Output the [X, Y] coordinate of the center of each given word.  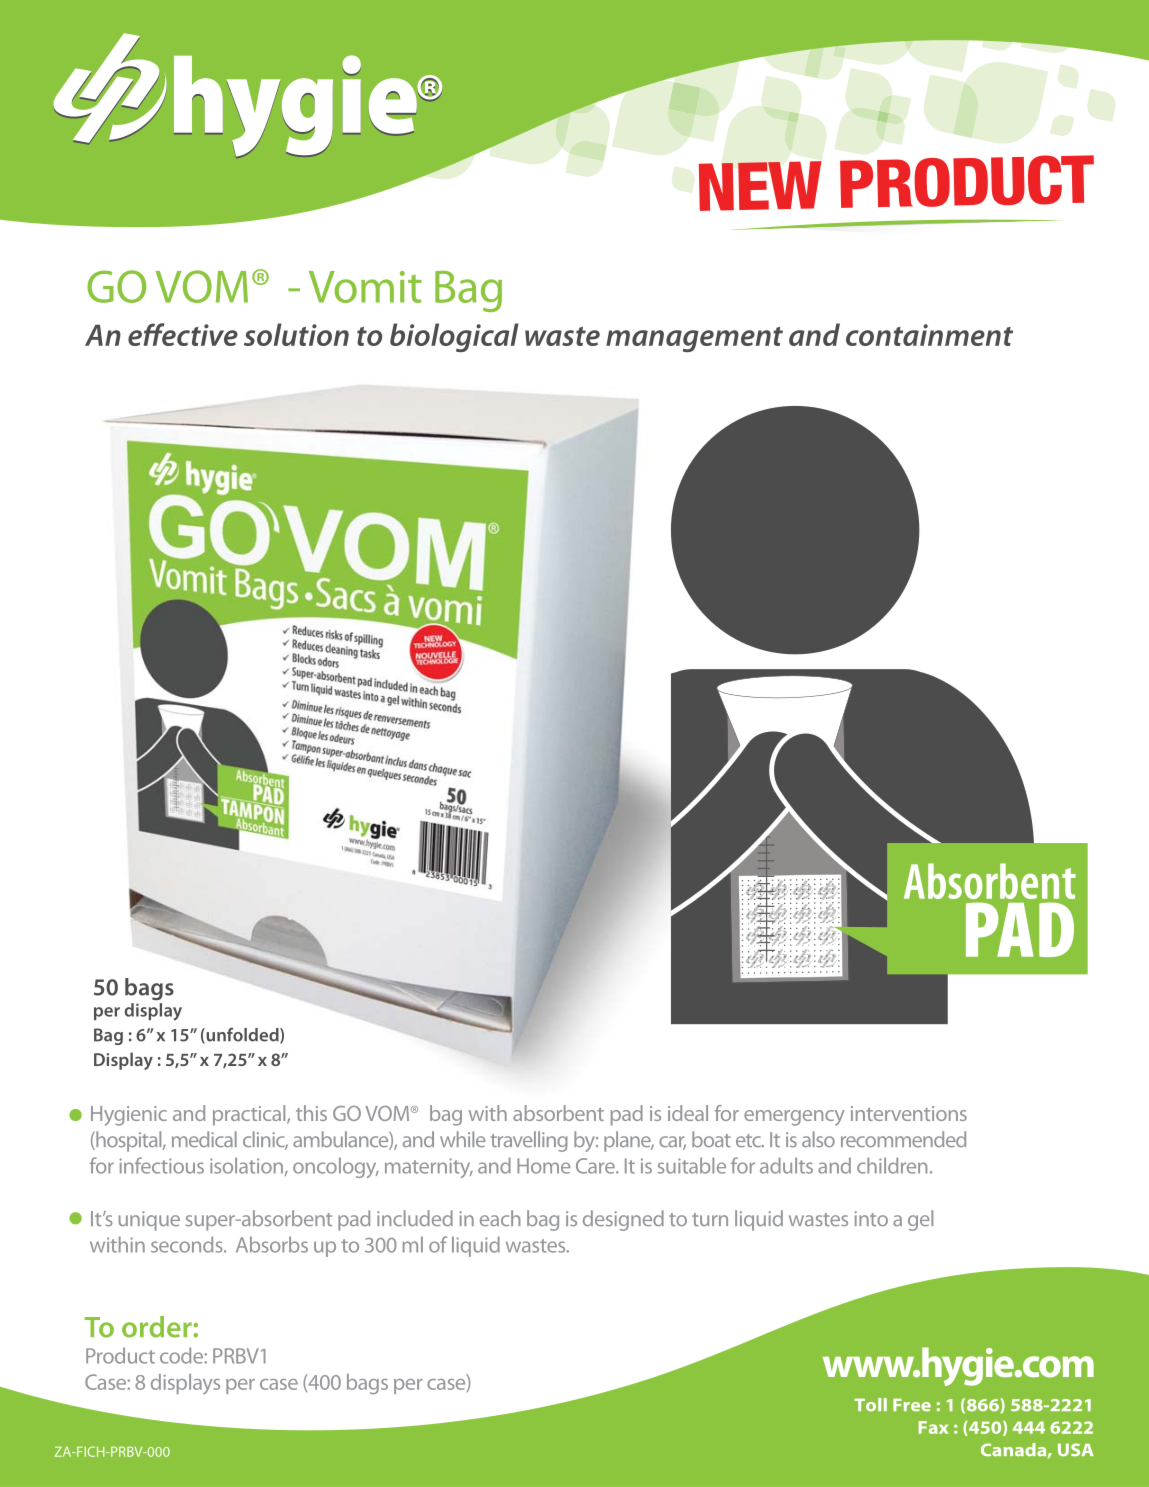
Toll [870, 1404]
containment [929, 335]
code [181, 1355]
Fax [933, 1427]
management [694, 339]
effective [183, 334]
